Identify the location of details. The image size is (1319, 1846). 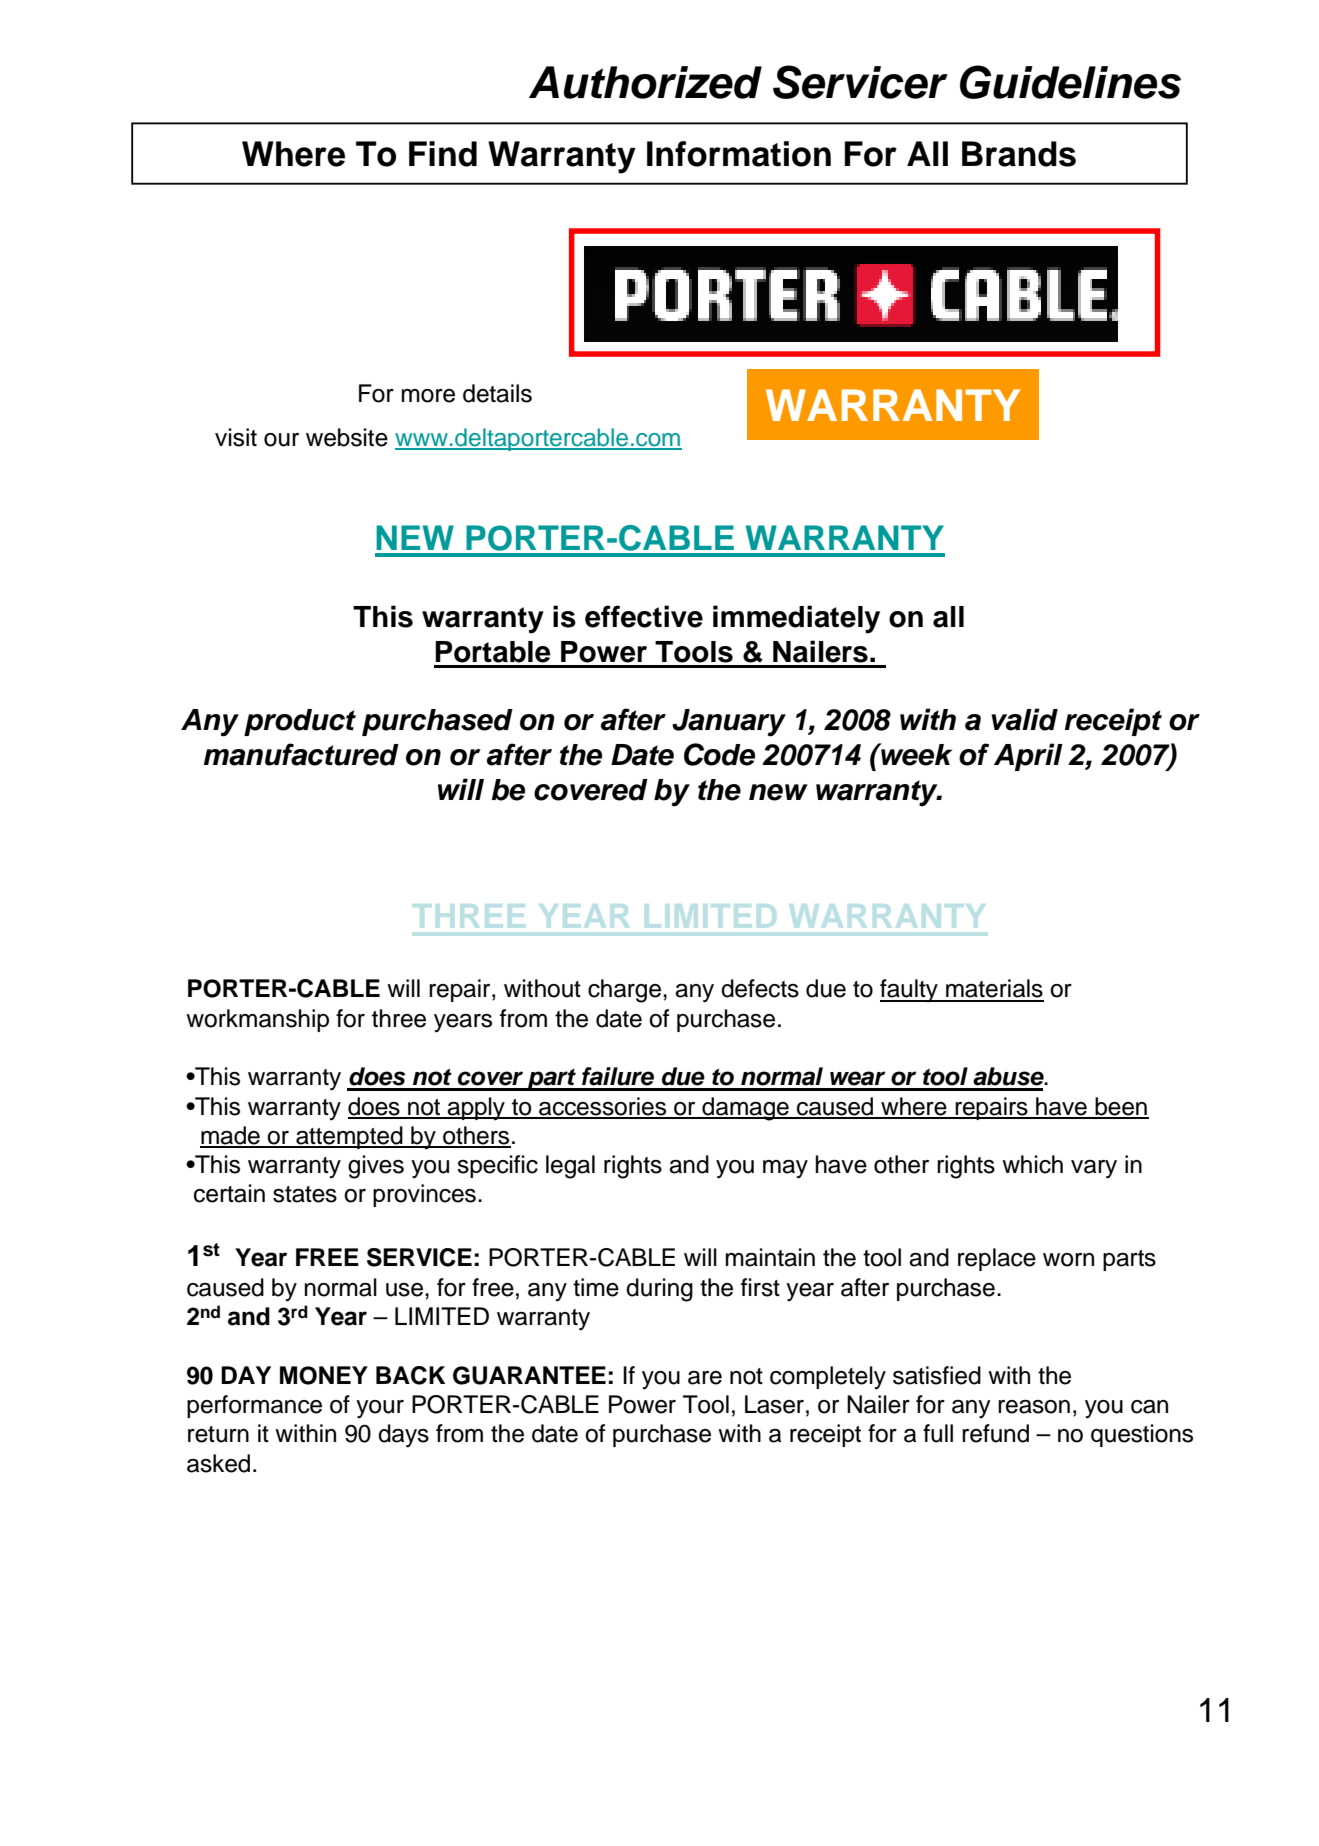
(497, 393).
